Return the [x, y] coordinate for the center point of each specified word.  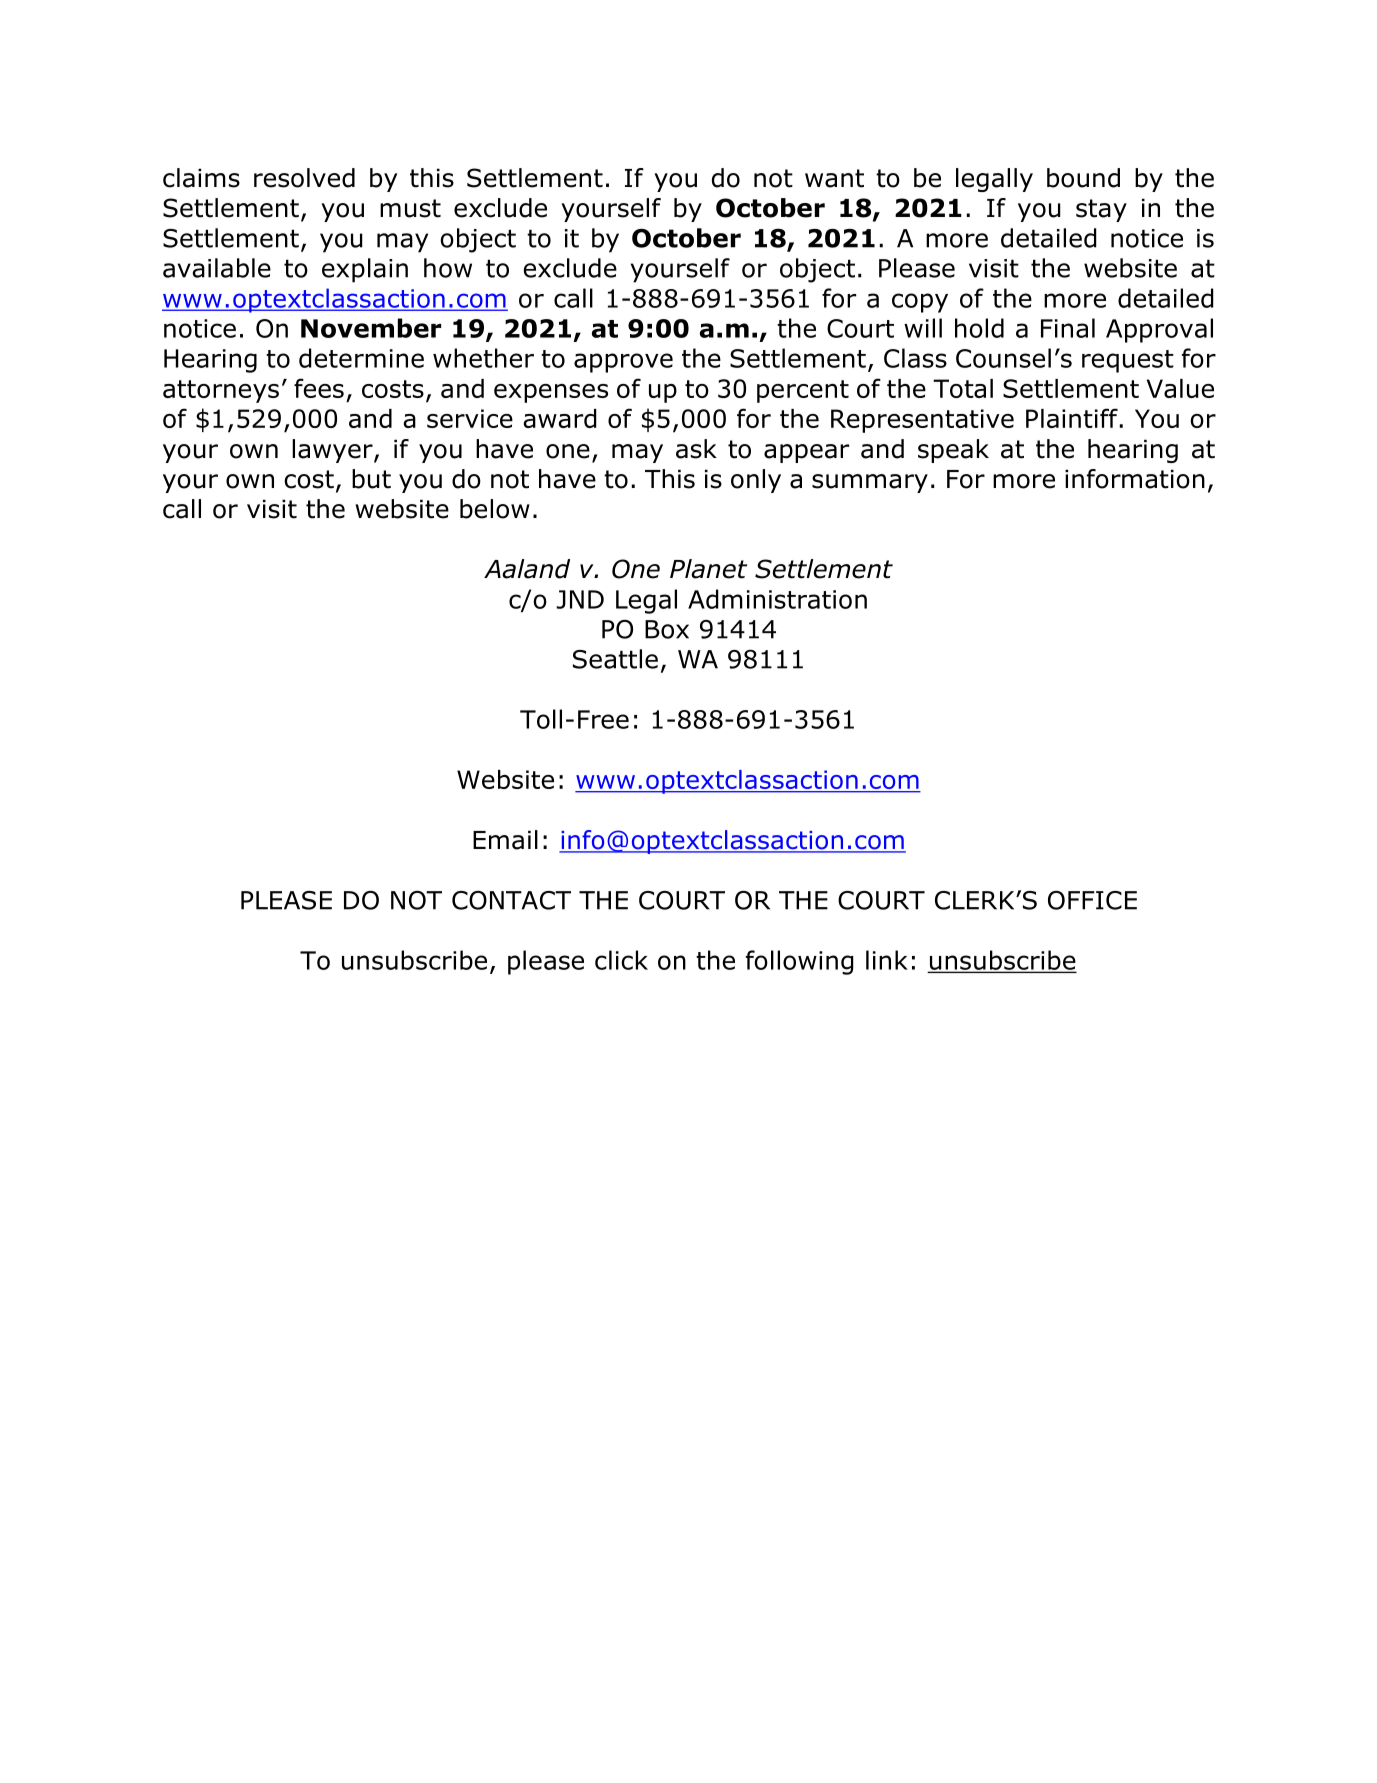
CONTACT [511, 900]
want [834, 178]
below [495, 509]
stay [1101, 210]
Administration [777, 599]
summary [870, 483]
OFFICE [1092, 900]
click [621, 960]
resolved [304, 178]
